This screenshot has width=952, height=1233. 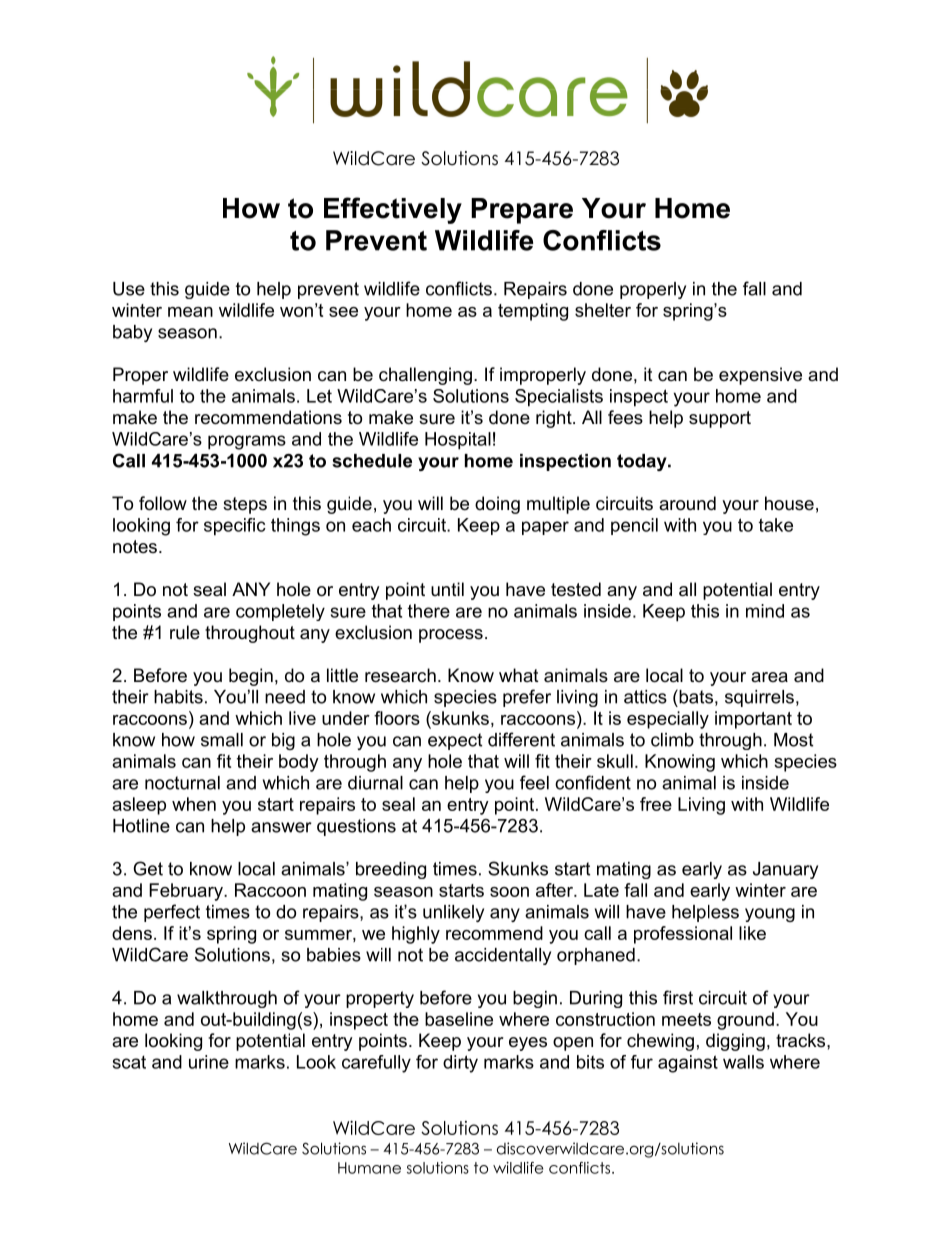 I want to click on walls, so click(x=743, y=1062).
